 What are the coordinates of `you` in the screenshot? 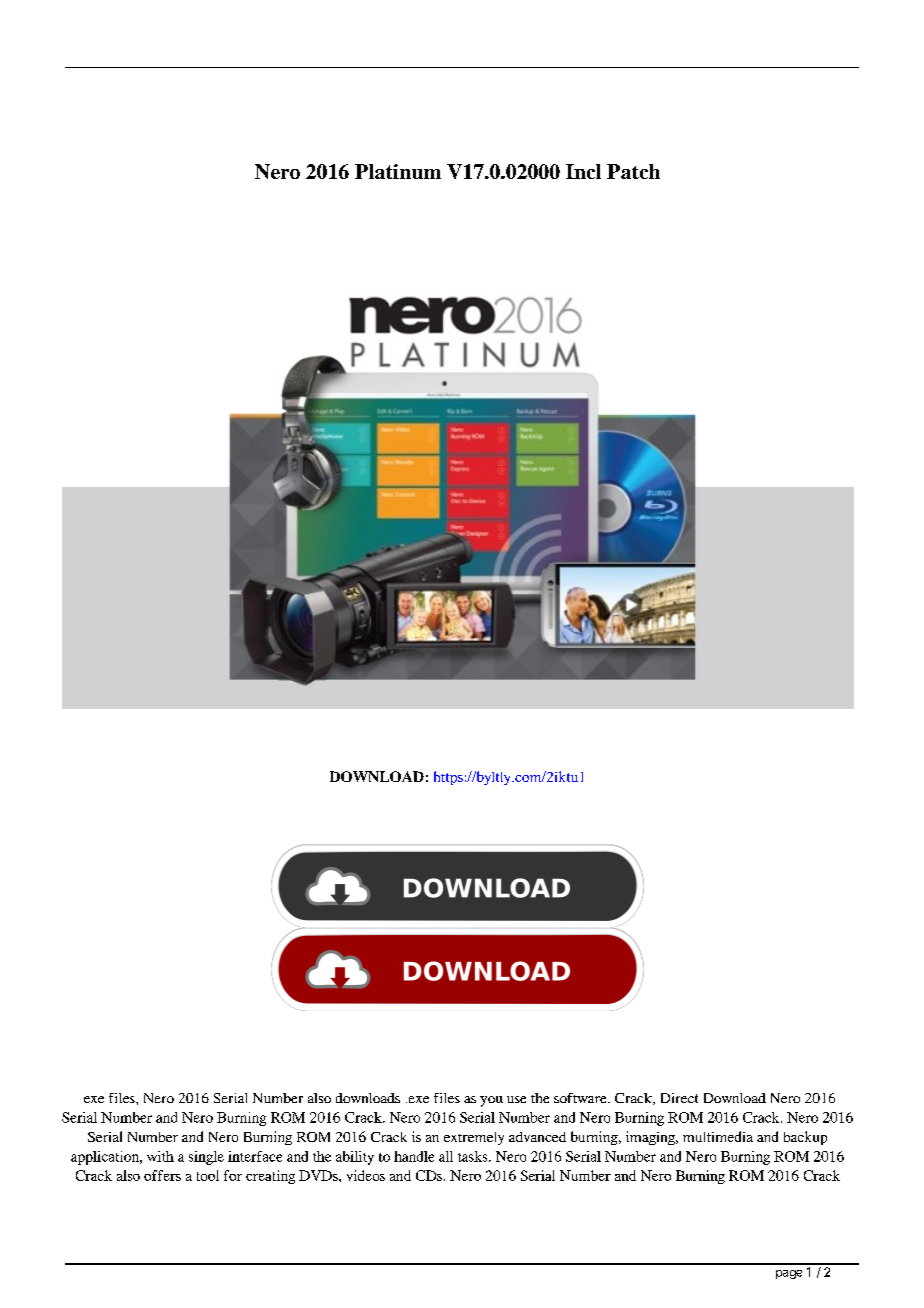 It's located at (491, 1101).
